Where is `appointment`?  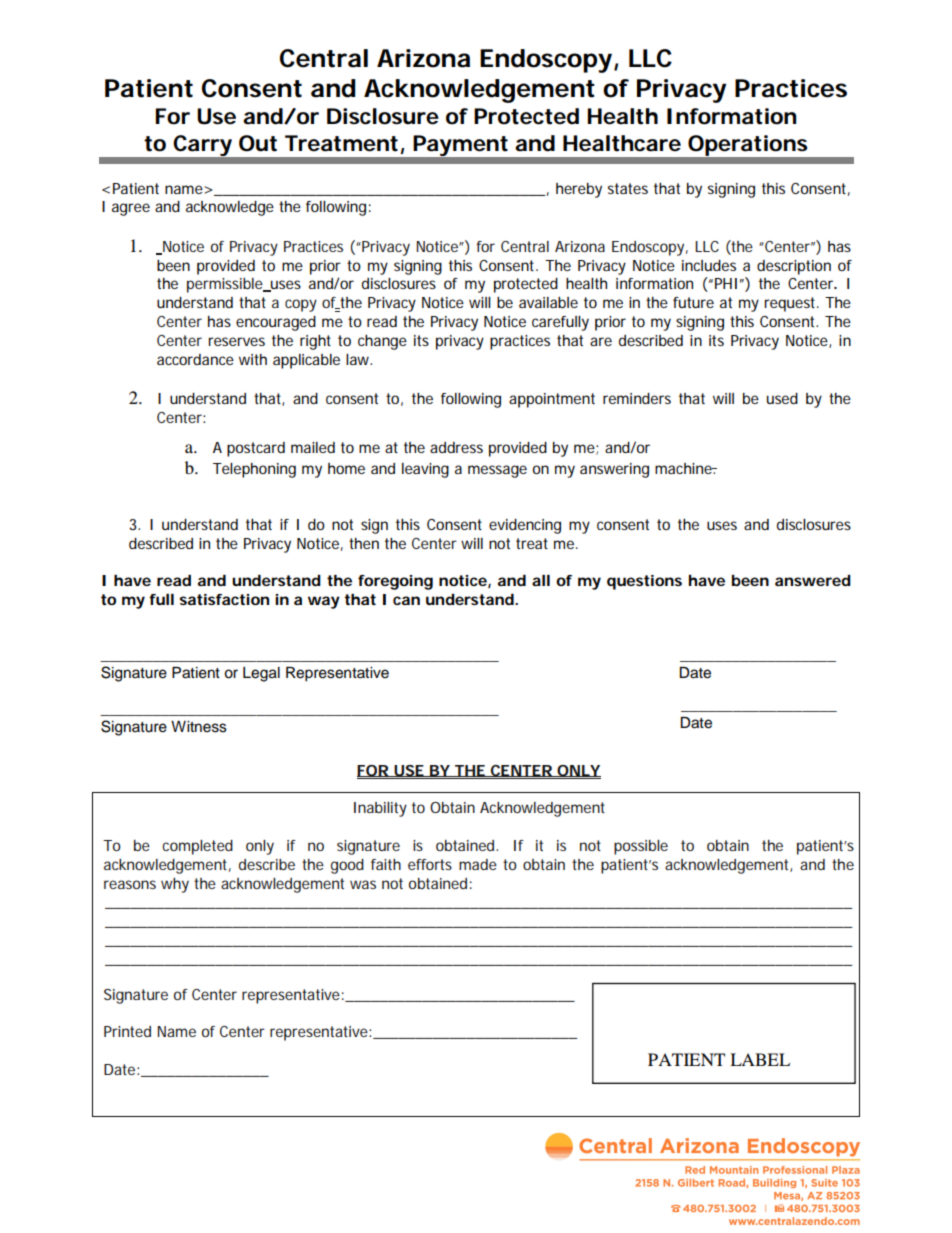
appointment is located at coordinates (552, 400).
